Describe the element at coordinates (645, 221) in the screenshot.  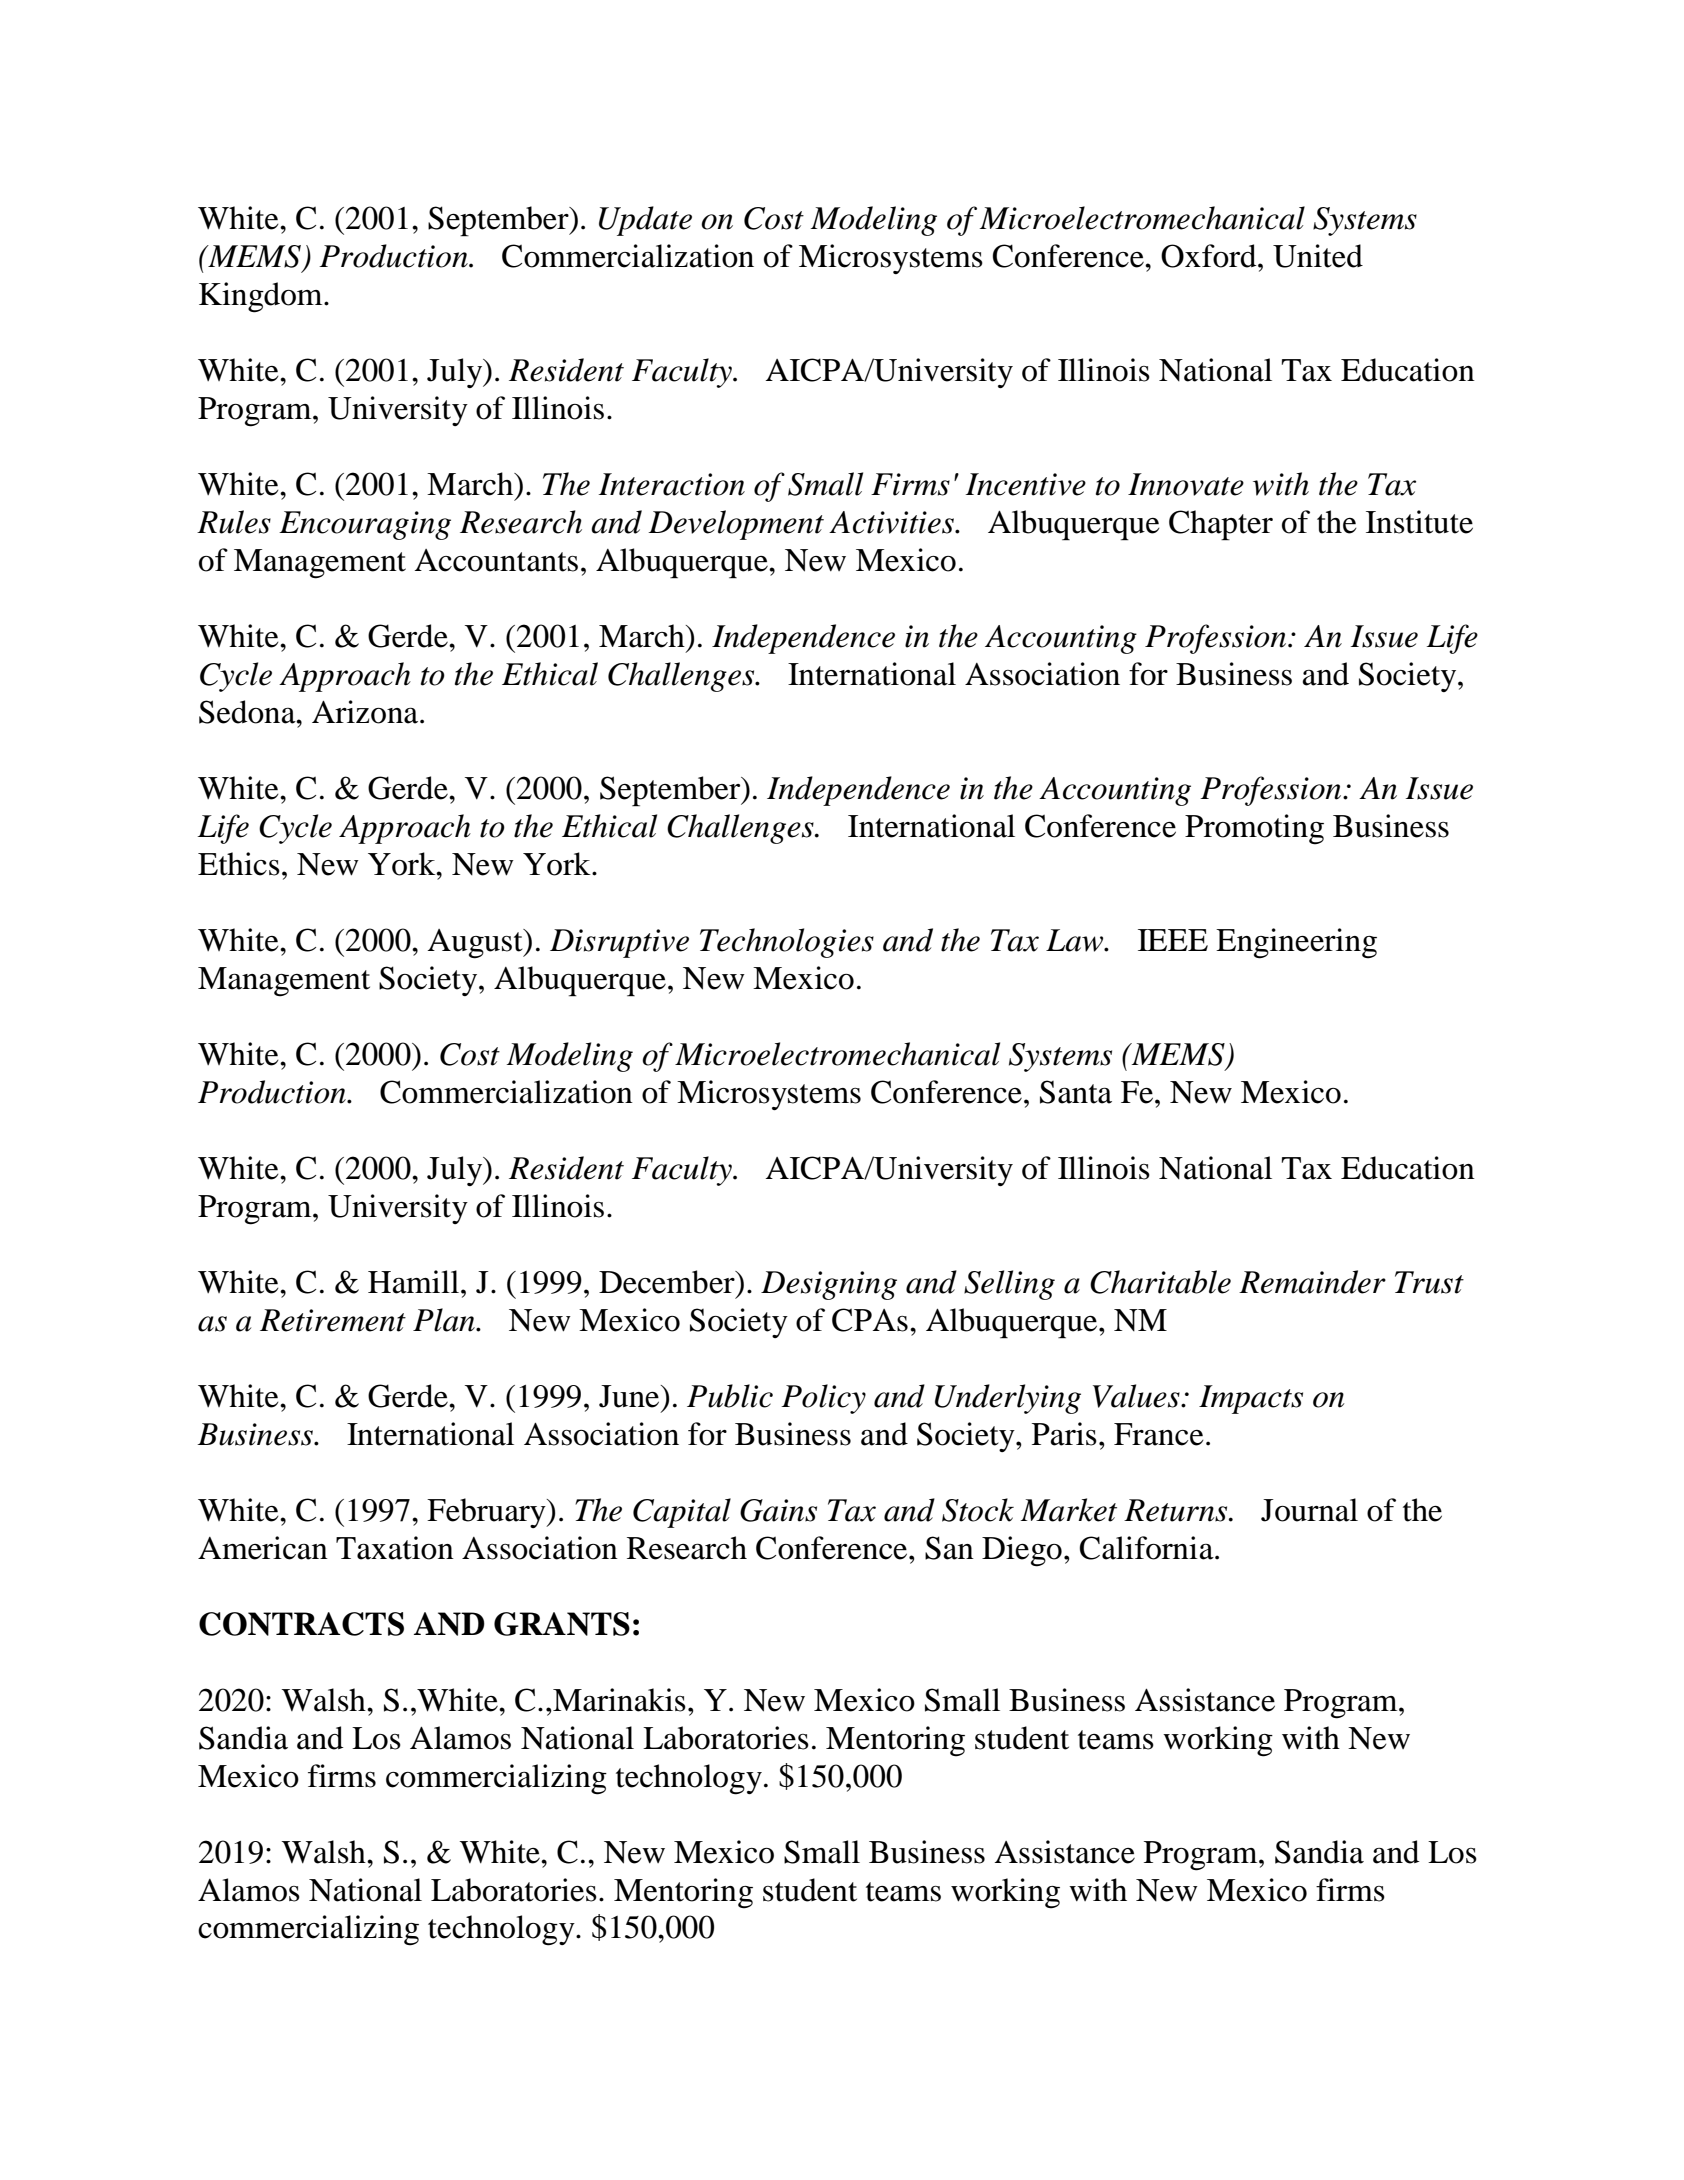
I see `Update` at that location.
